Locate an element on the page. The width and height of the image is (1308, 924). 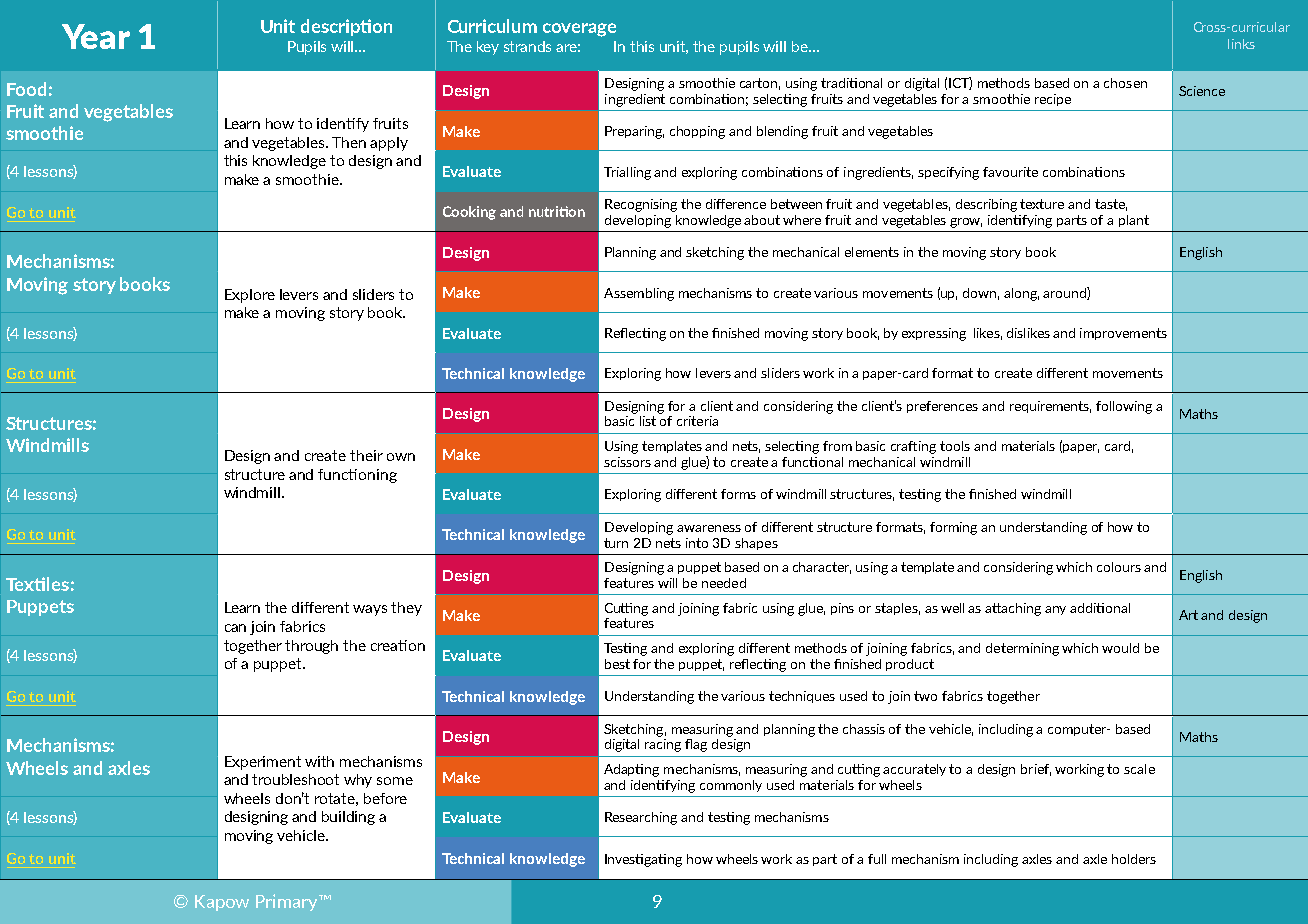
would is located at coordinates (1120, 648).
